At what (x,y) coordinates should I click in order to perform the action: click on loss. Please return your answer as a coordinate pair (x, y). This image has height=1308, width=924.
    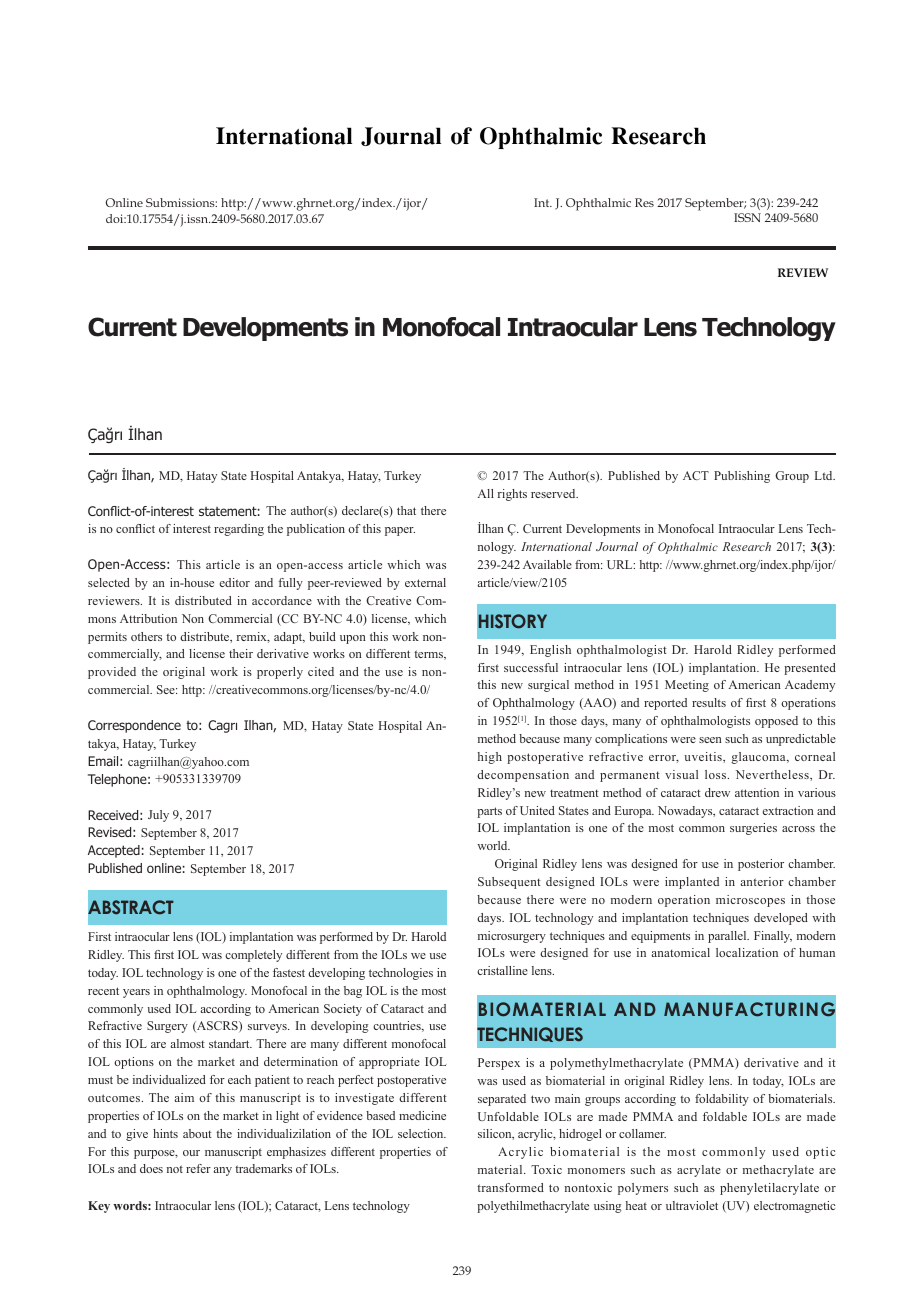
    Looking at the image, I should click on (715, 774).
